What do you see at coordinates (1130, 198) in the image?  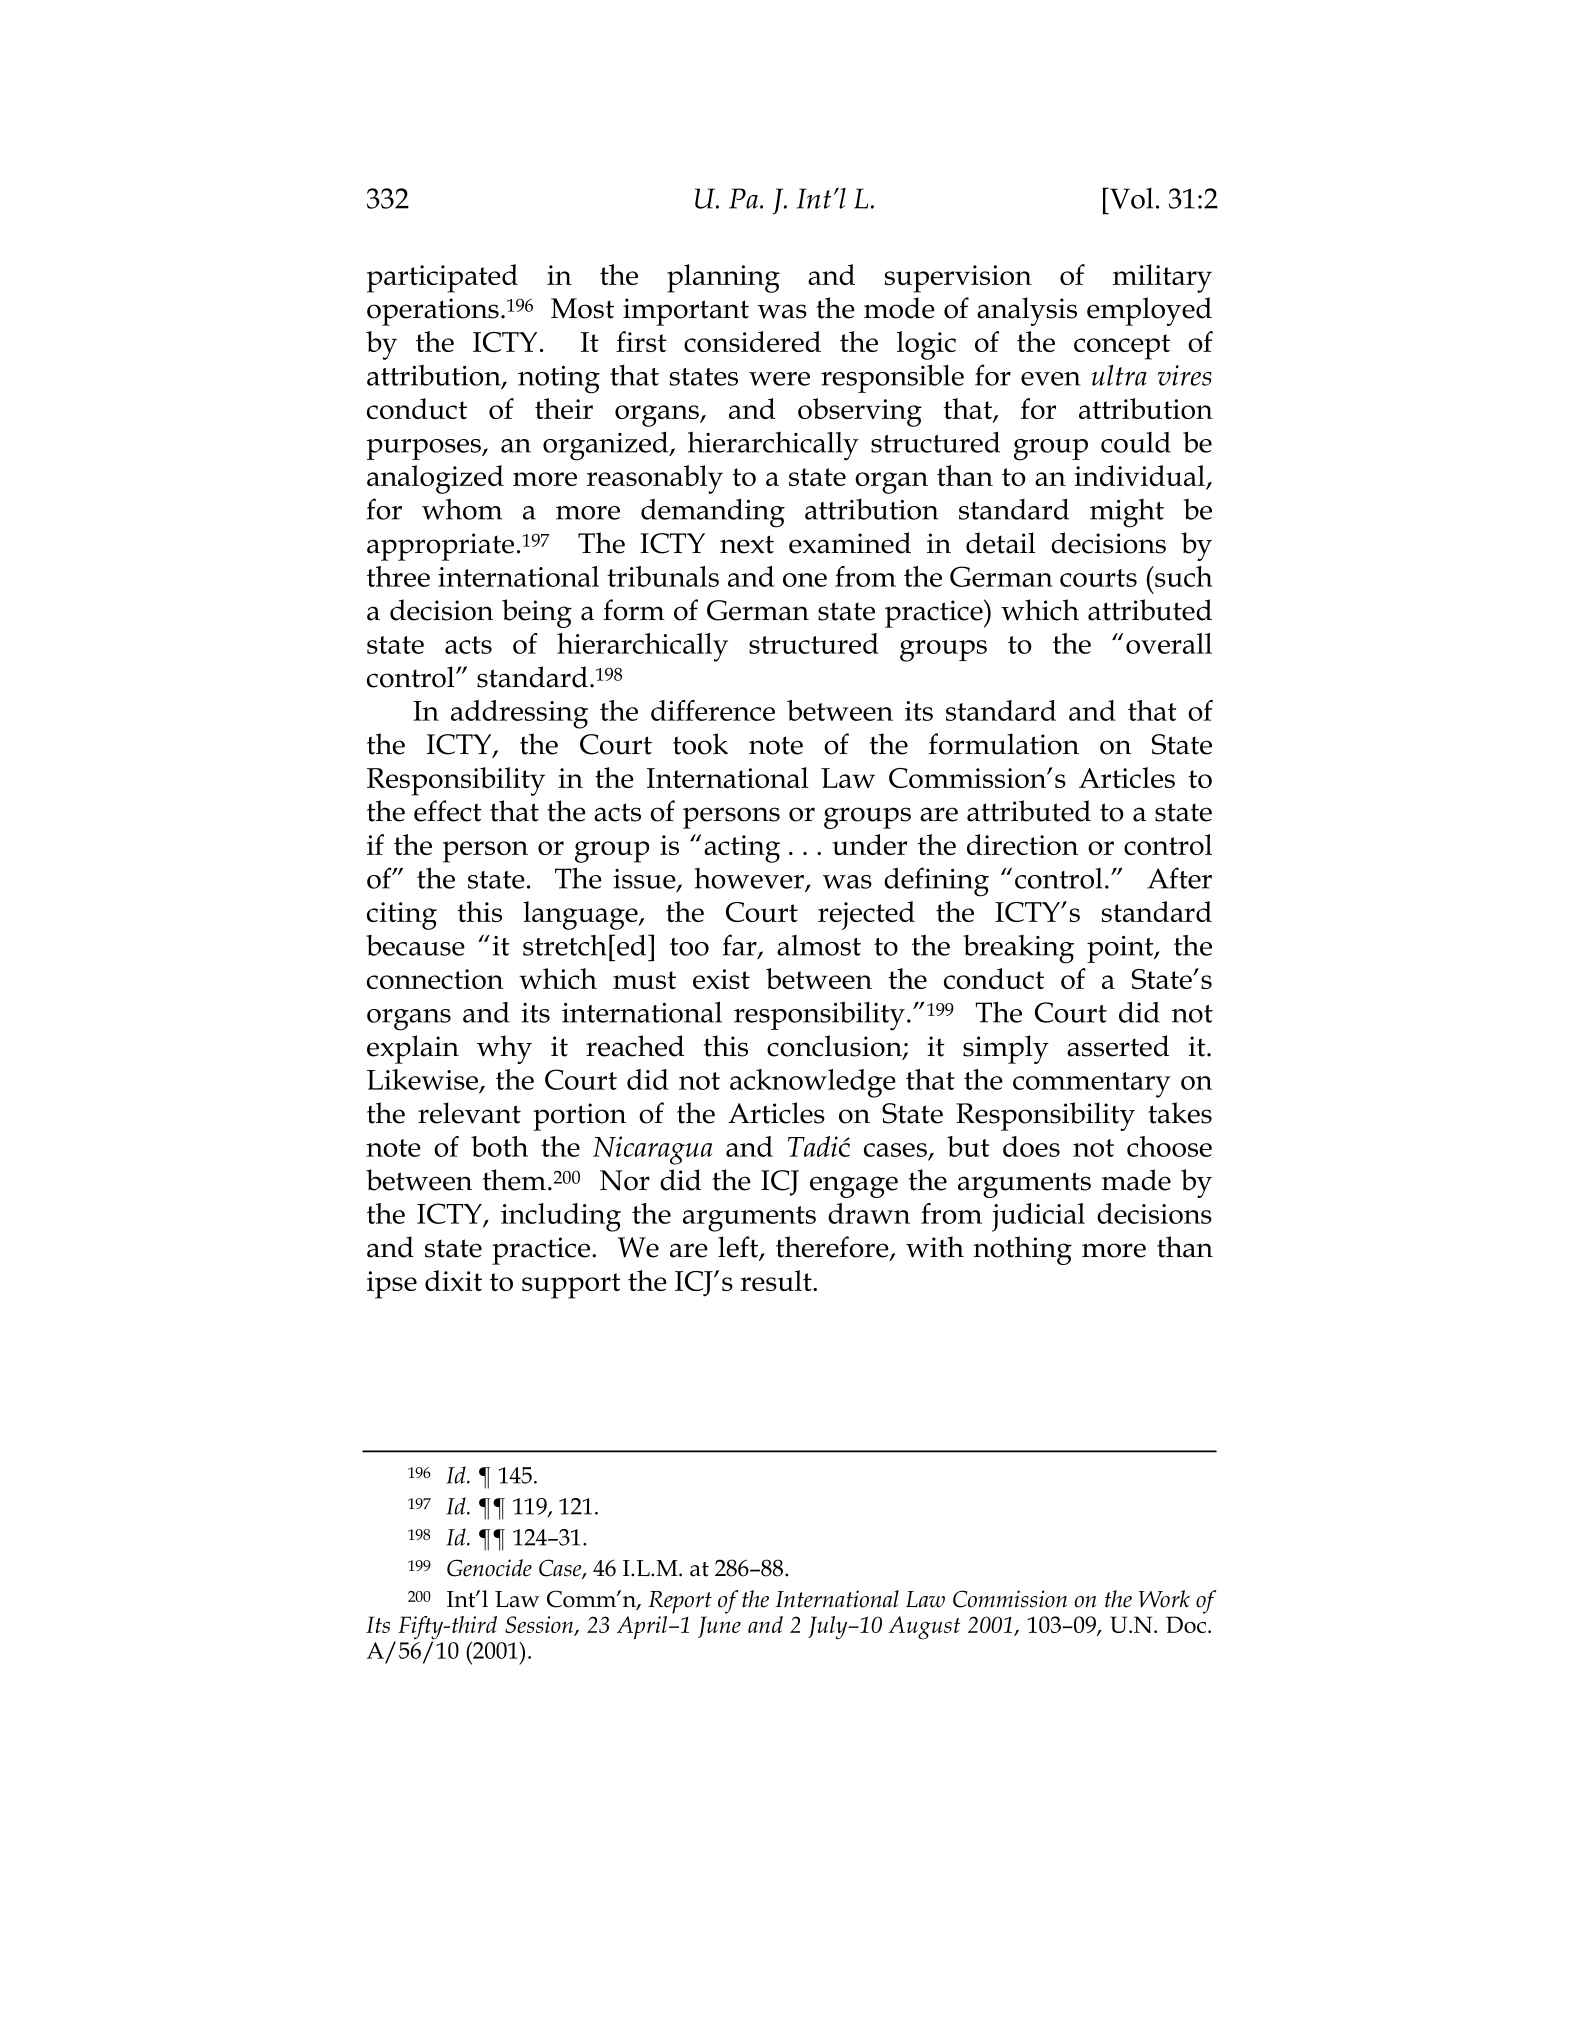 I see `Vol` at bounding box center [1130, 198].
